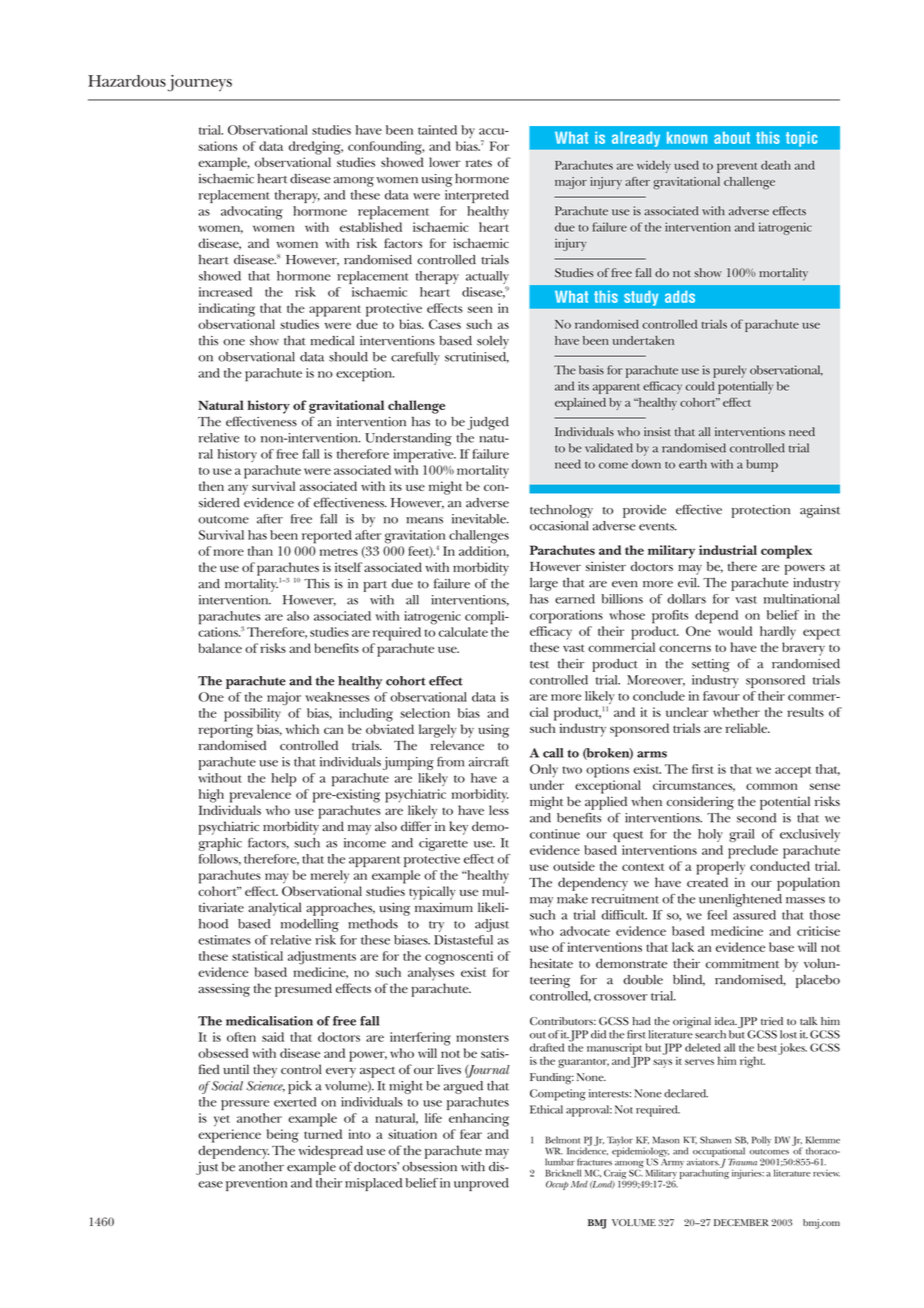  What do you see at coordinates (735, 631) in the screenshot?
I see `would` at bounding box center [735, 631].
